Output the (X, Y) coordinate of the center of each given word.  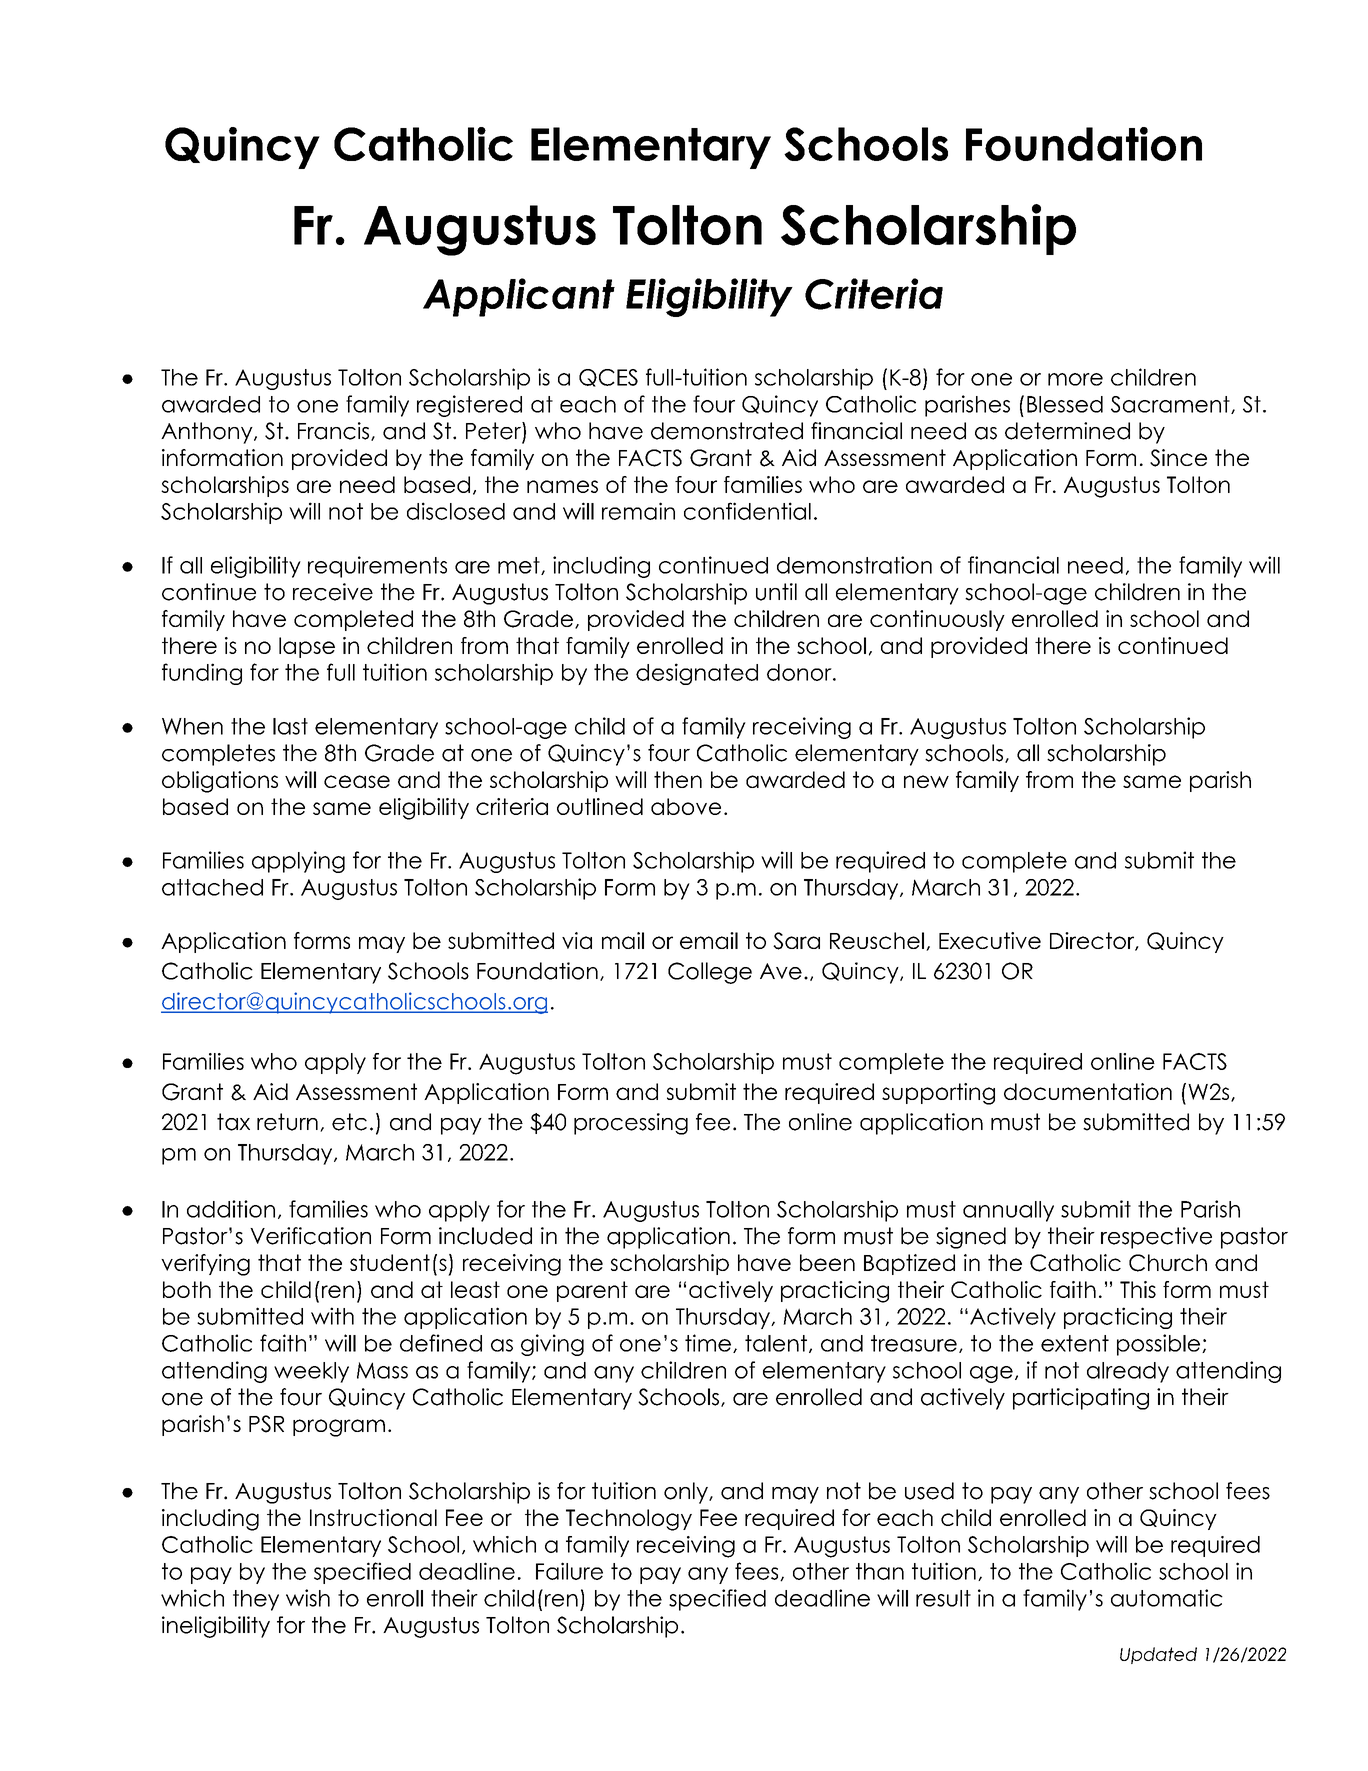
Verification (310, 1236)
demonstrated (727, 431)
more (1075, 379)
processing (631, 1124)
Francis (335, 431)
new (926, 781)
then (678, 779)
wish (308, 1598)
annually (1008, 1211)
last (290, 726)
